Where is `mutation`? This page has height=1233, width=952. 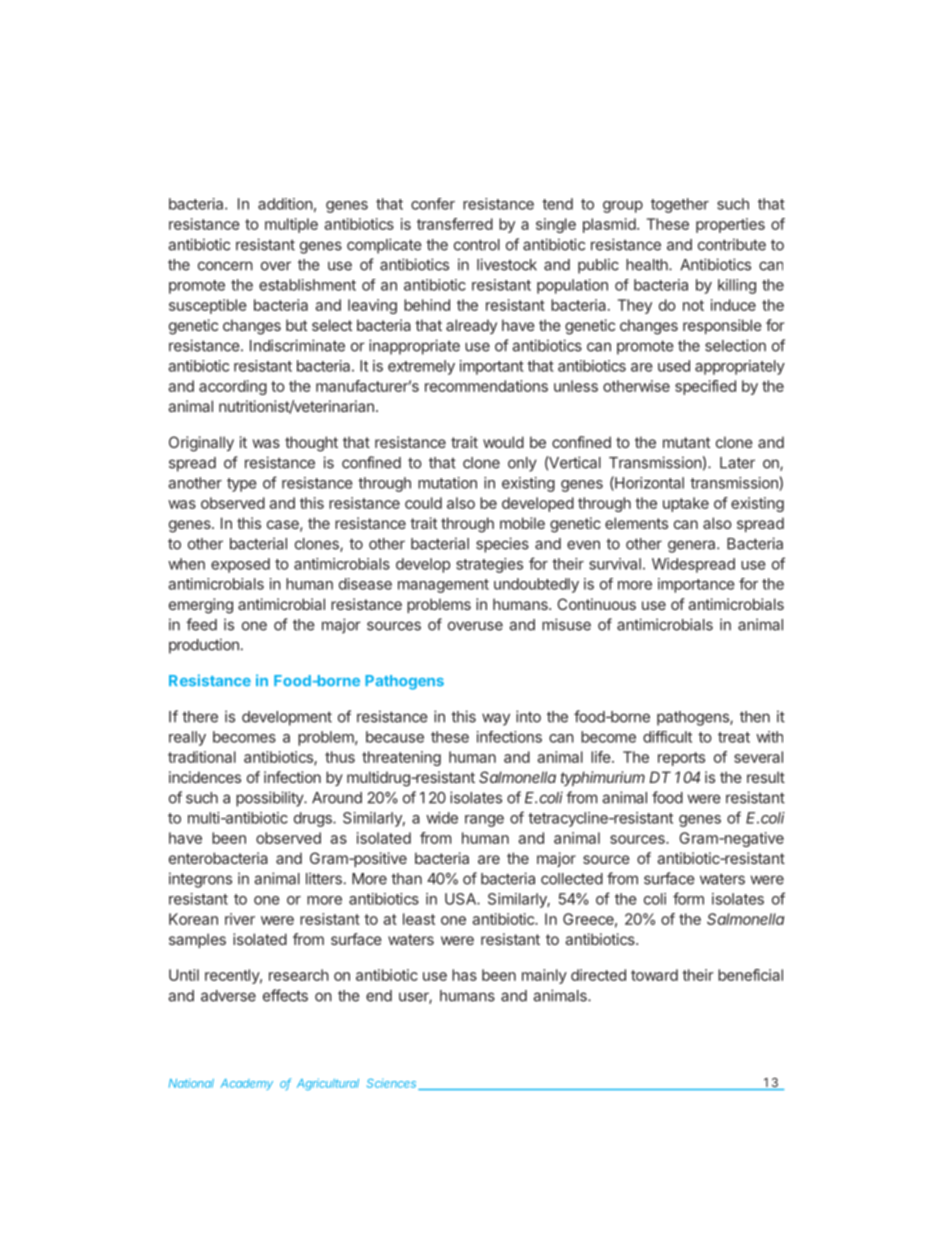 mutation is located at coordinates (447, 483).
